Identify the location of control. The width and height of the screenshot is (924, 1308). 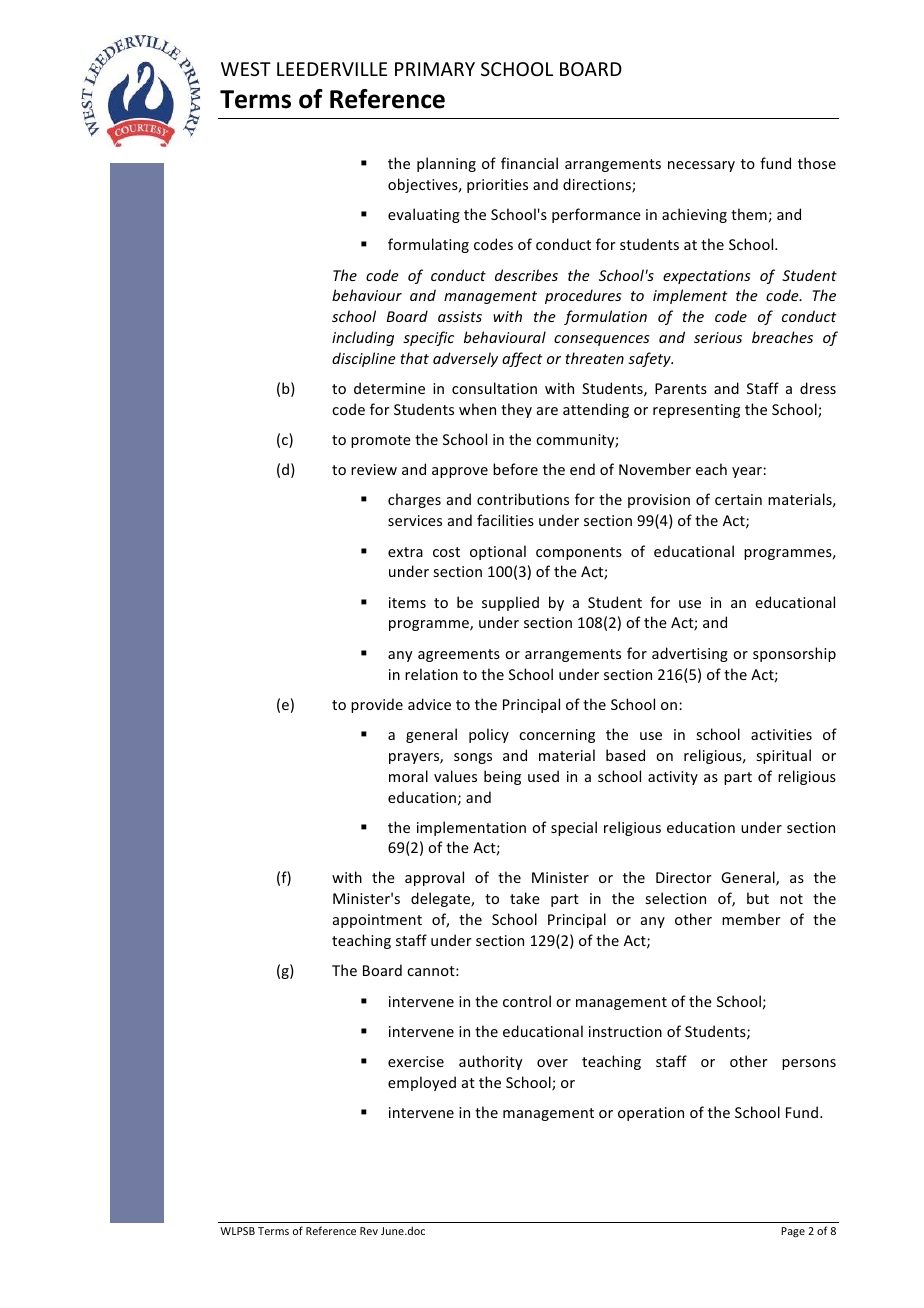
(527, 1001).
